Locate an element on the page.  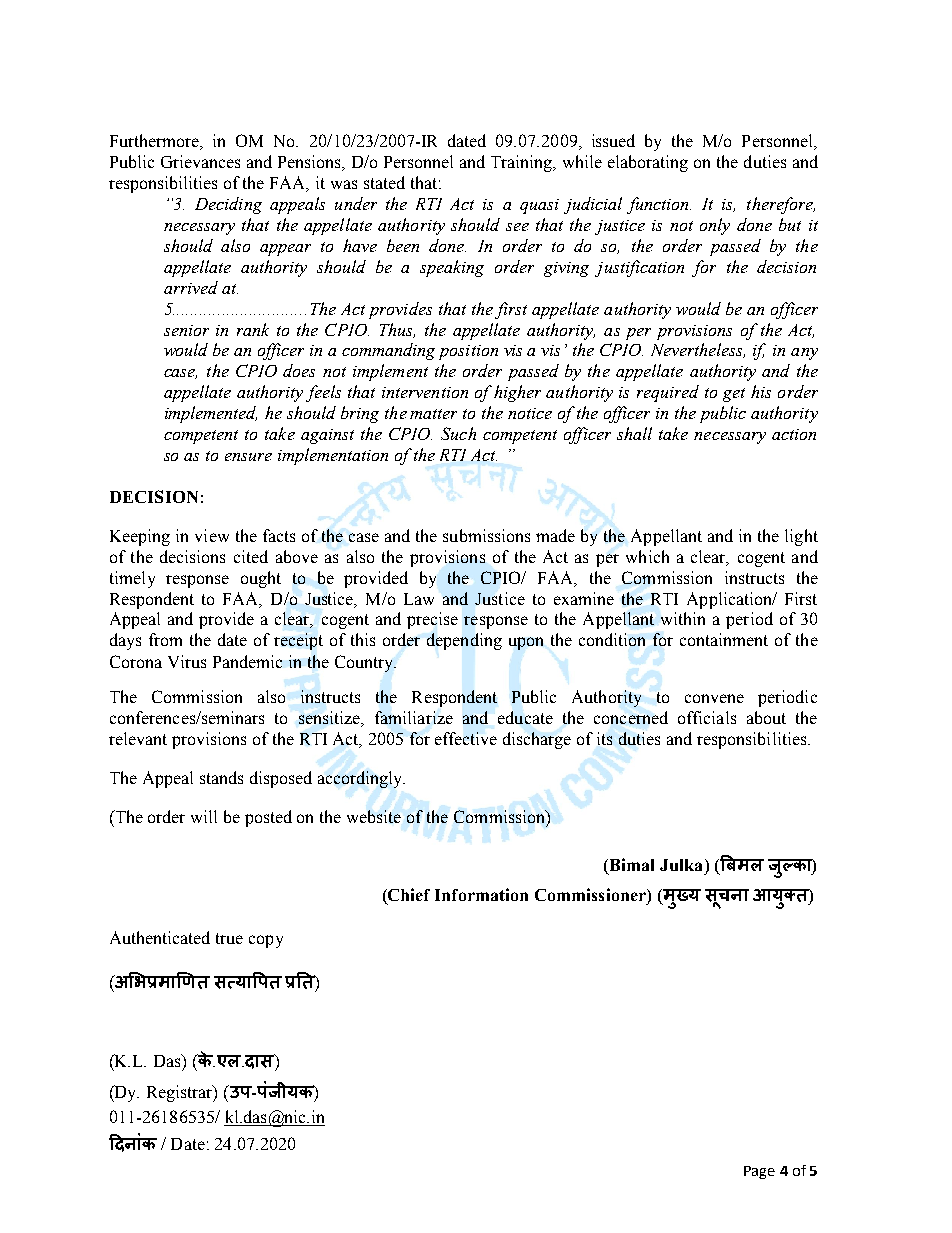
only is located at coordinates (715, 226).
